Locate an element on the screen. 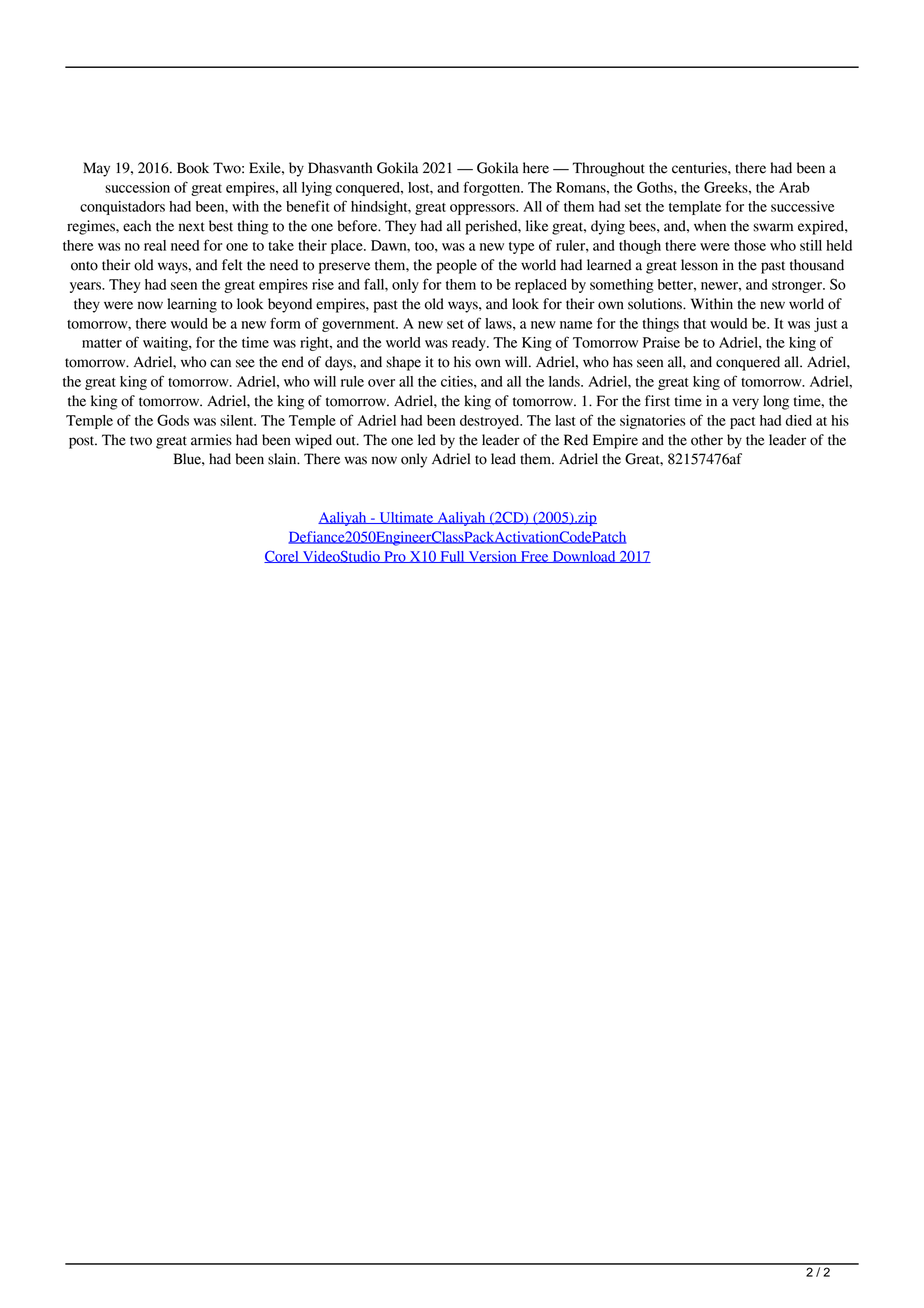 The height and width of the screenshot is (1308, 924). Corel is located at coordinates (282, 556).
